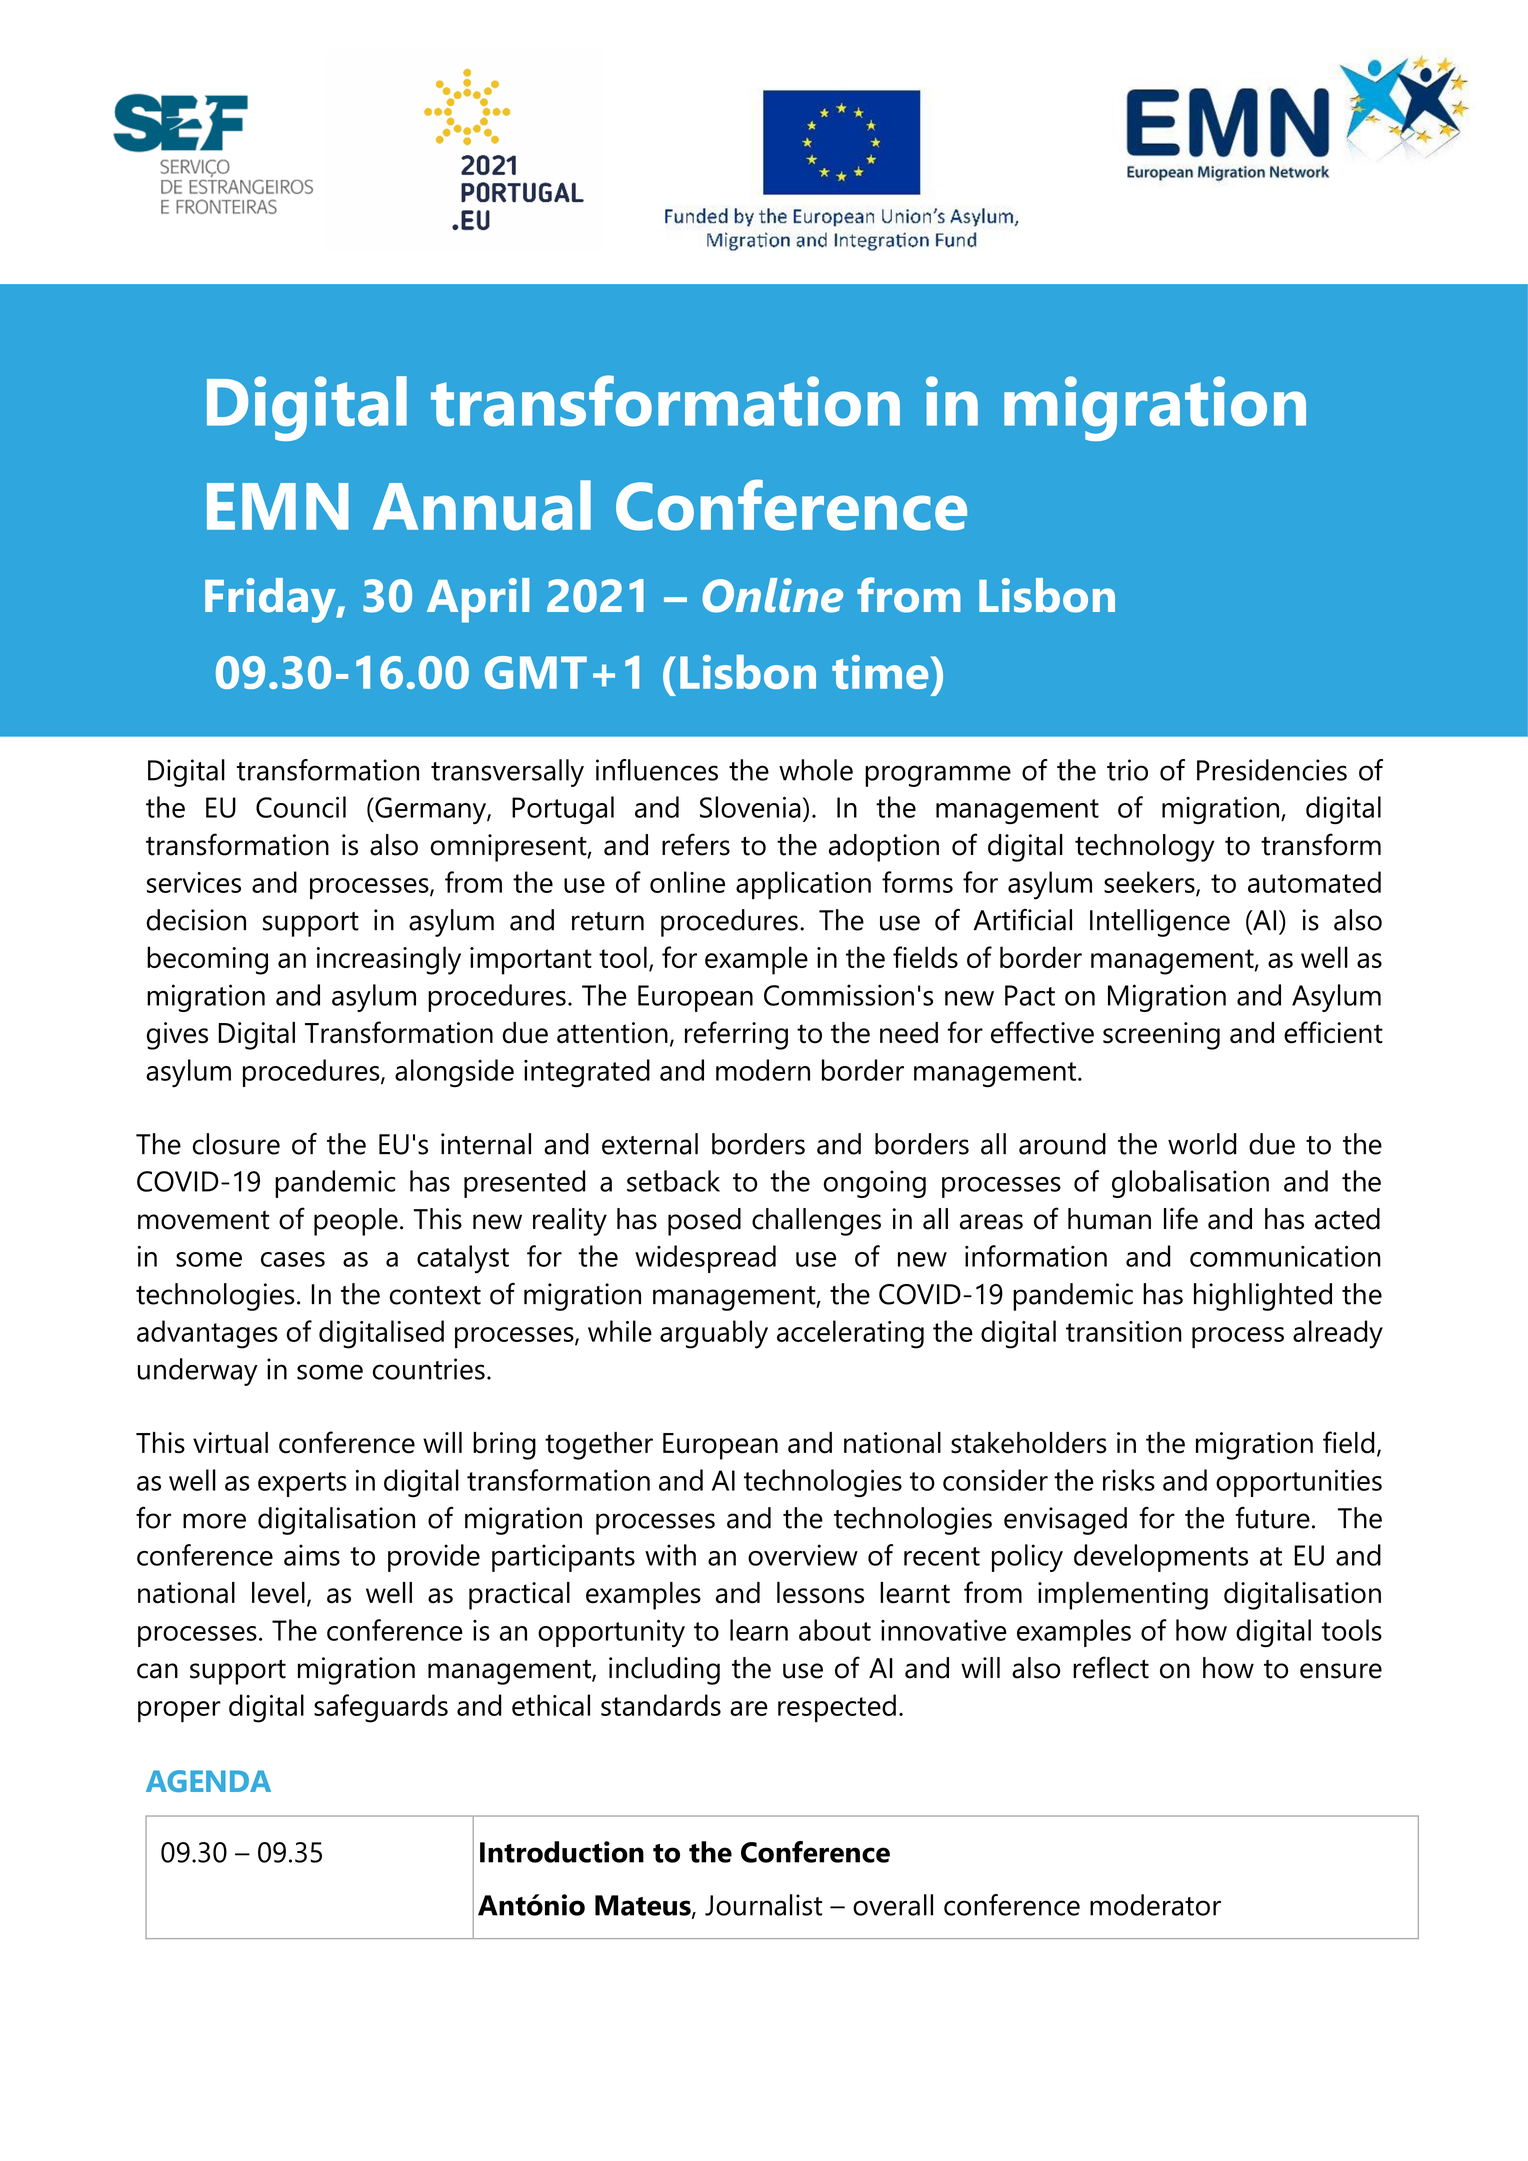  I want to click on time, so click(880, 672).
